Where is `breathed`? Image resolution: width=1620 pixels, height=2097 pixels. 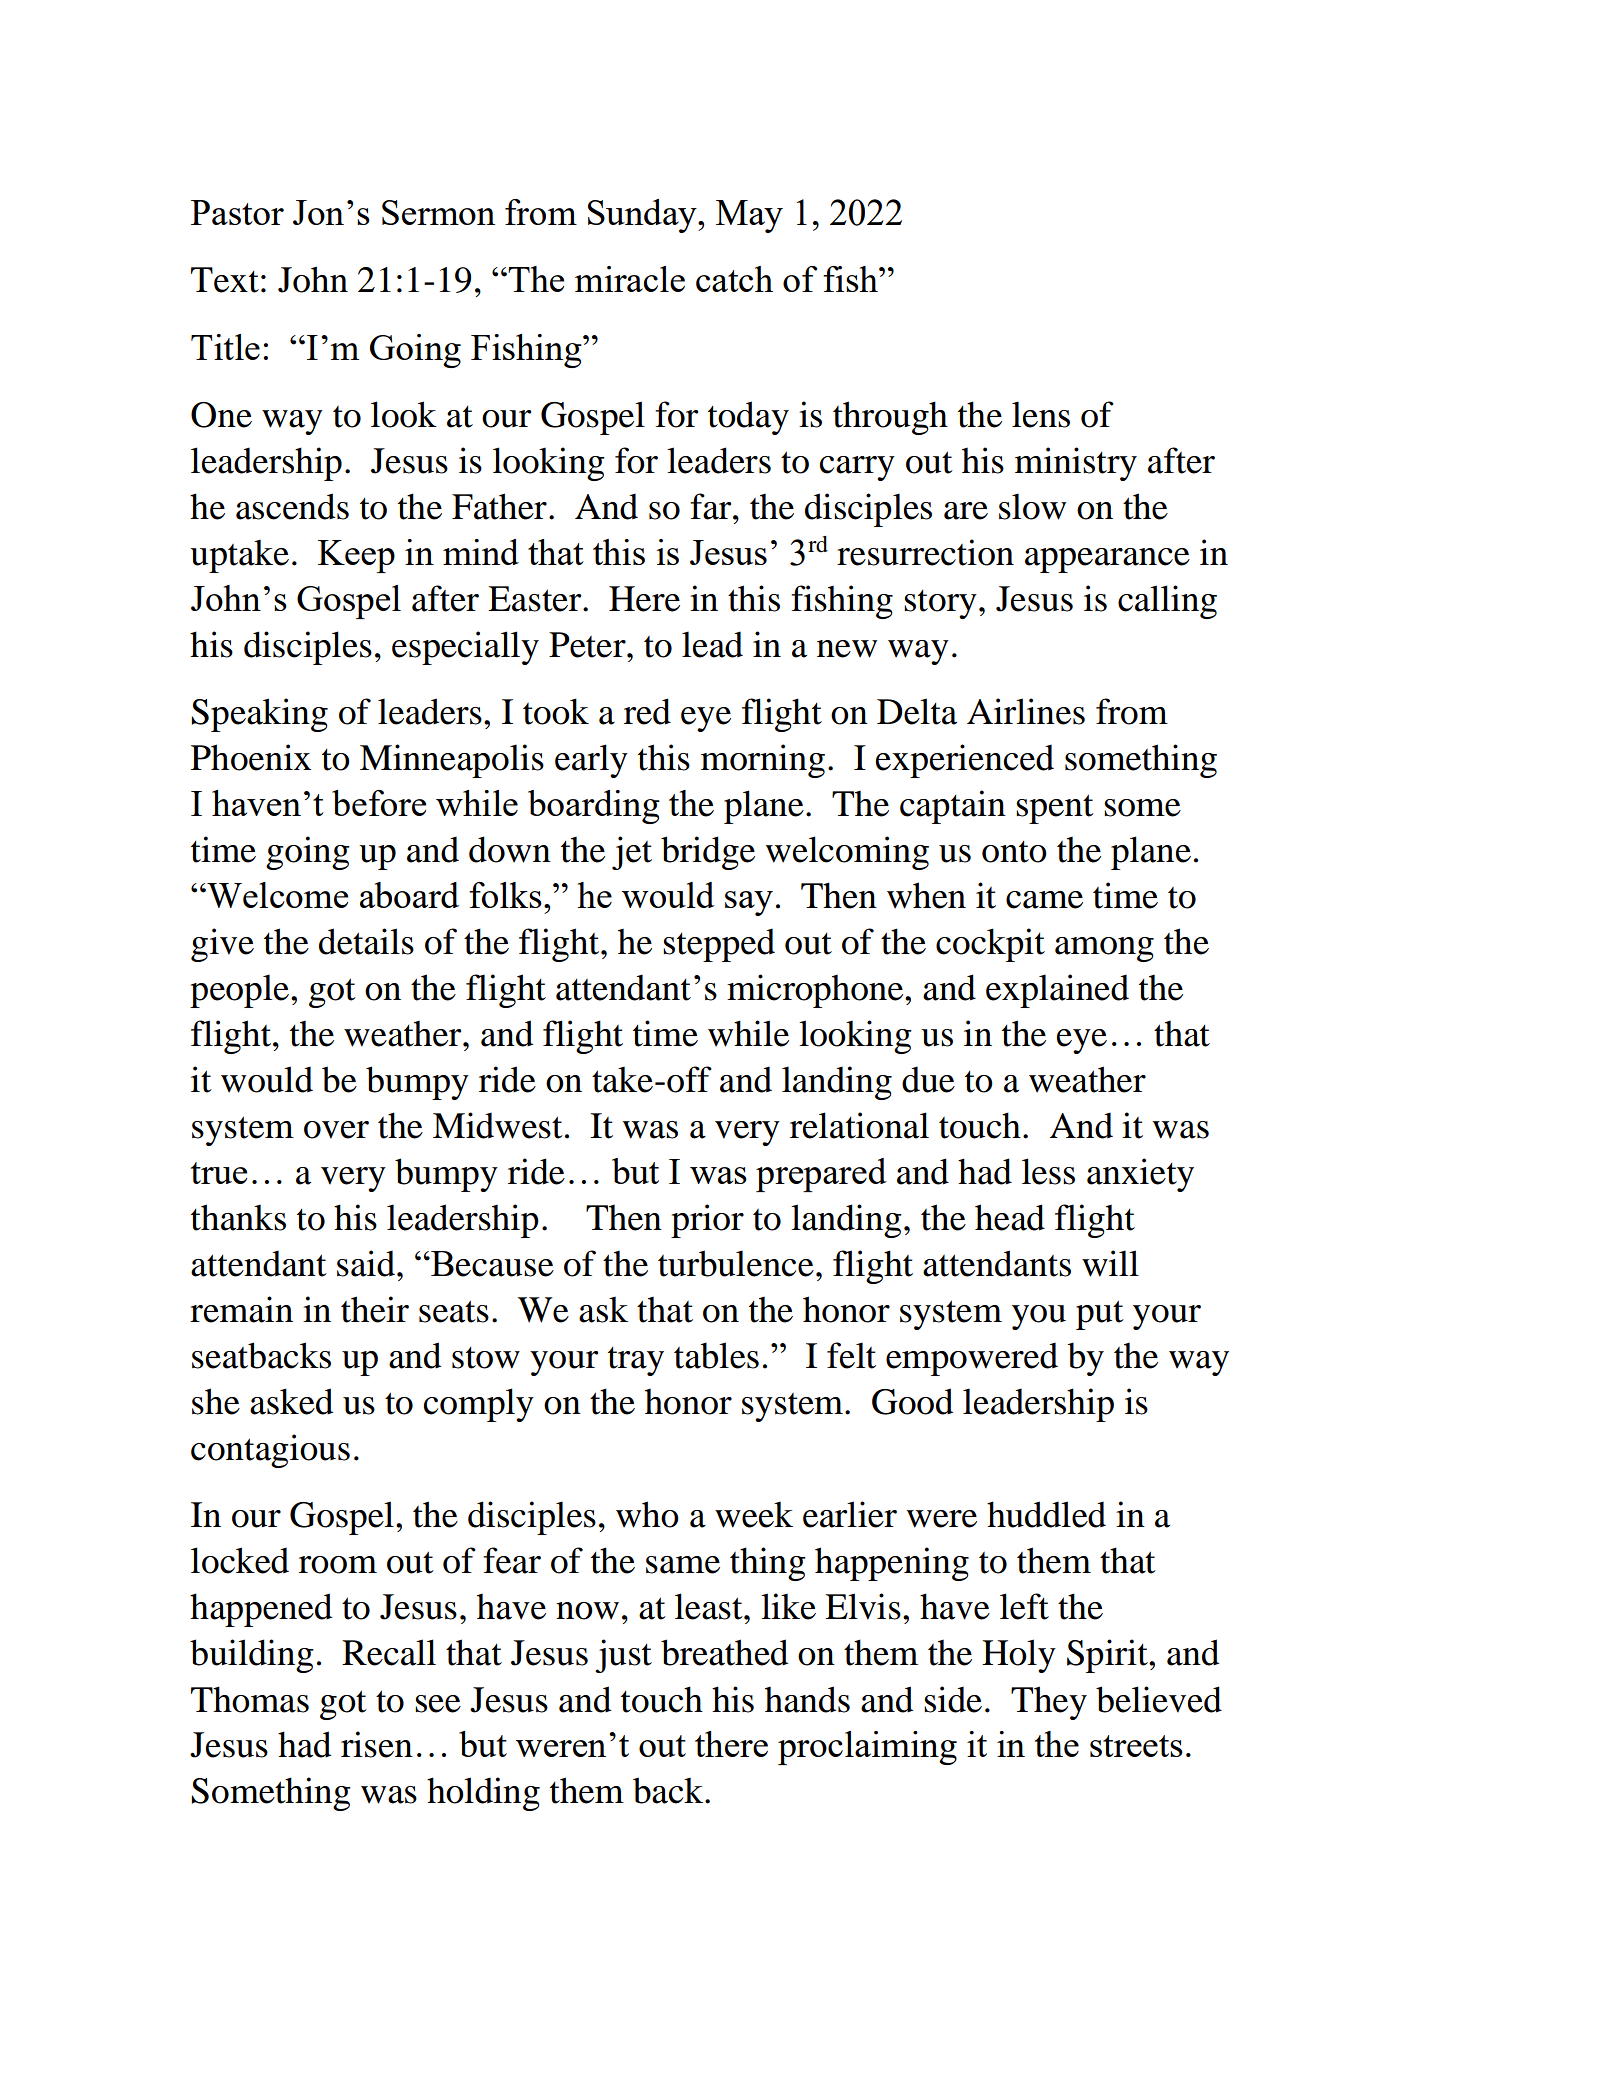
breathed is located at coordinates (724, 1652).
